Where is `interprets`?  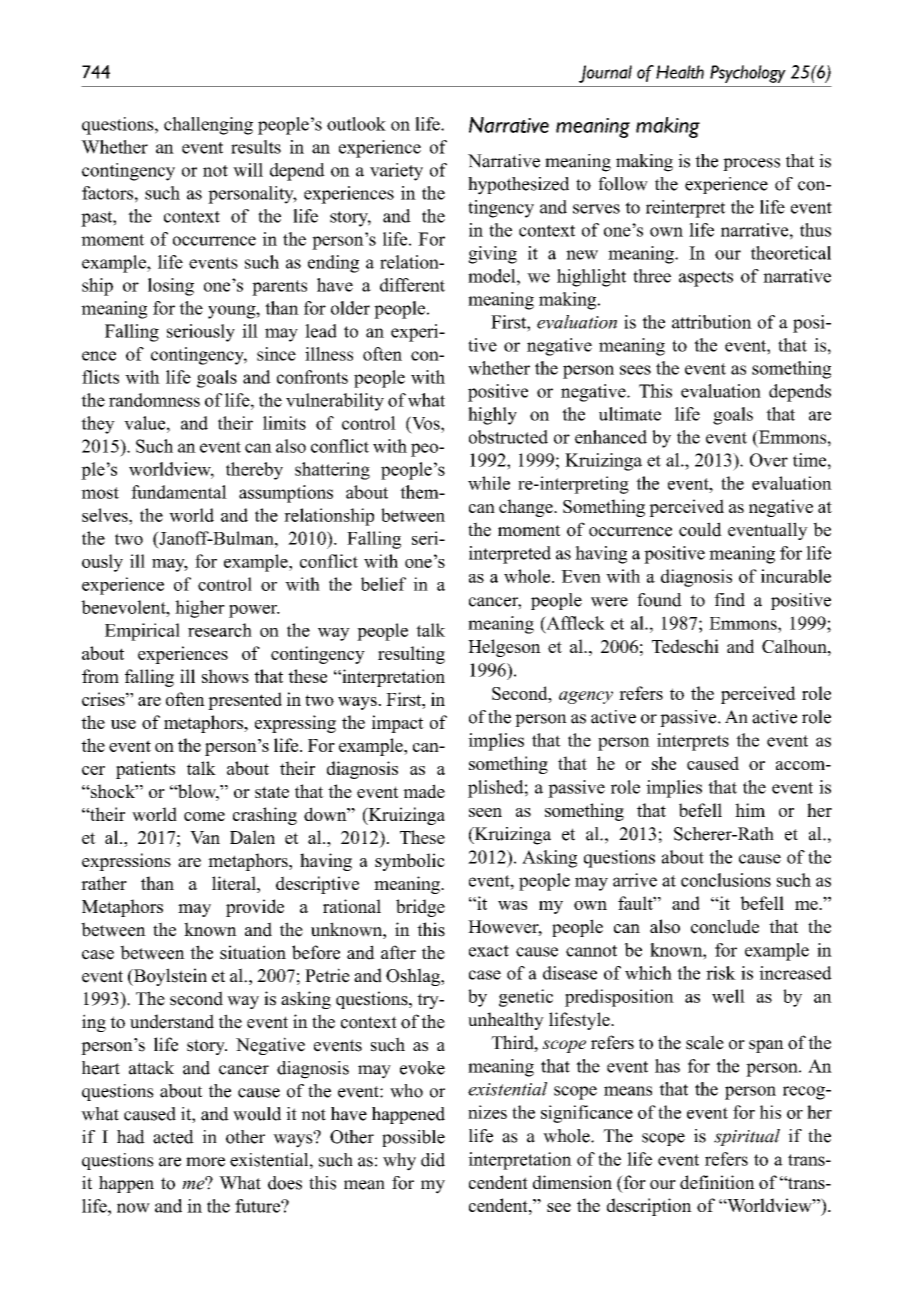
interprets is located at coordinates (693, 742).
